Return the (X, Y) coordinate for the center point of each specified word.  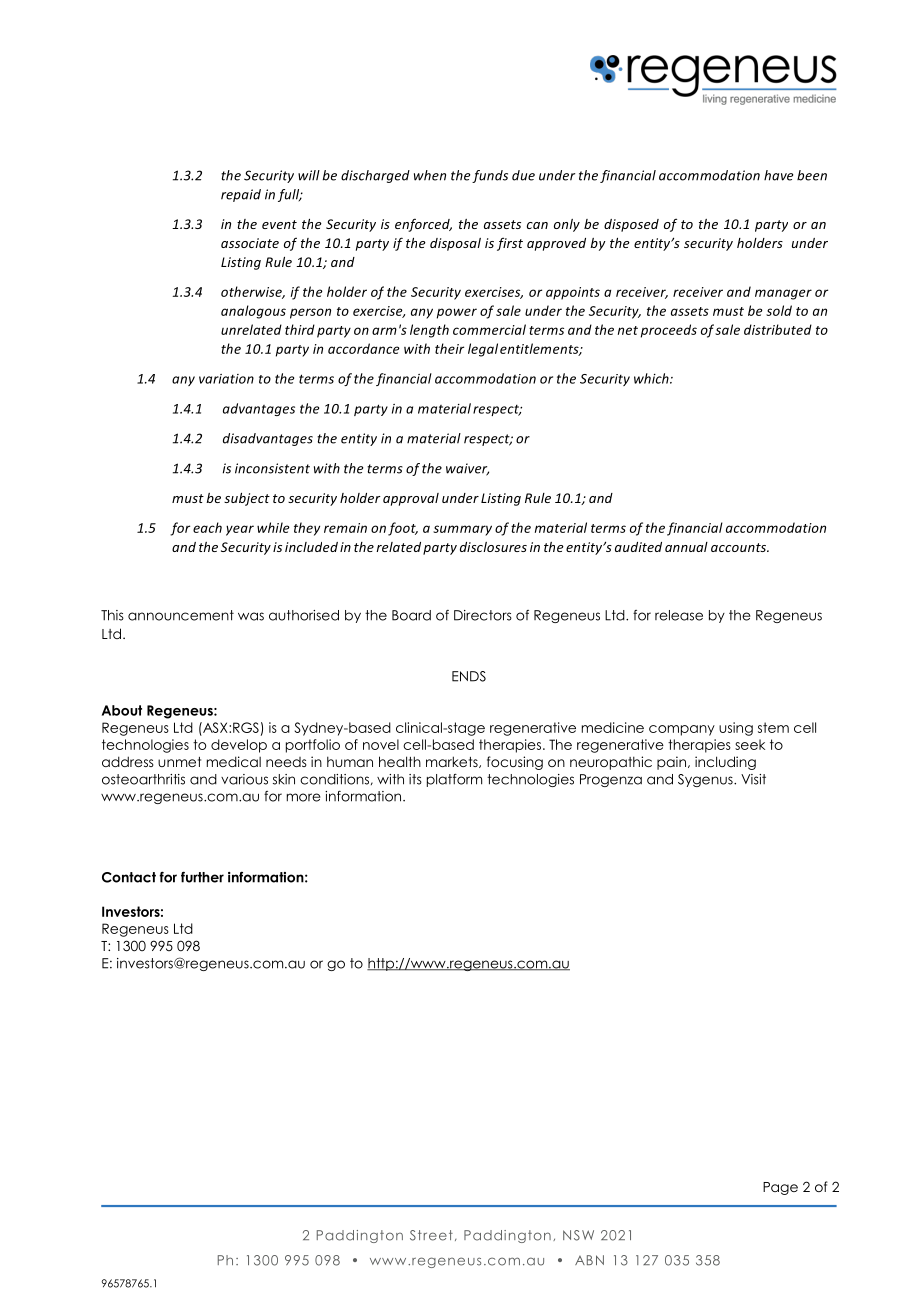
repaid (241, 195)
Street (431, 1235)
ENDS (469, 676)
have (778, 175)
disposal (455, 244)
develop (239, 746)
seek (750, 744)
